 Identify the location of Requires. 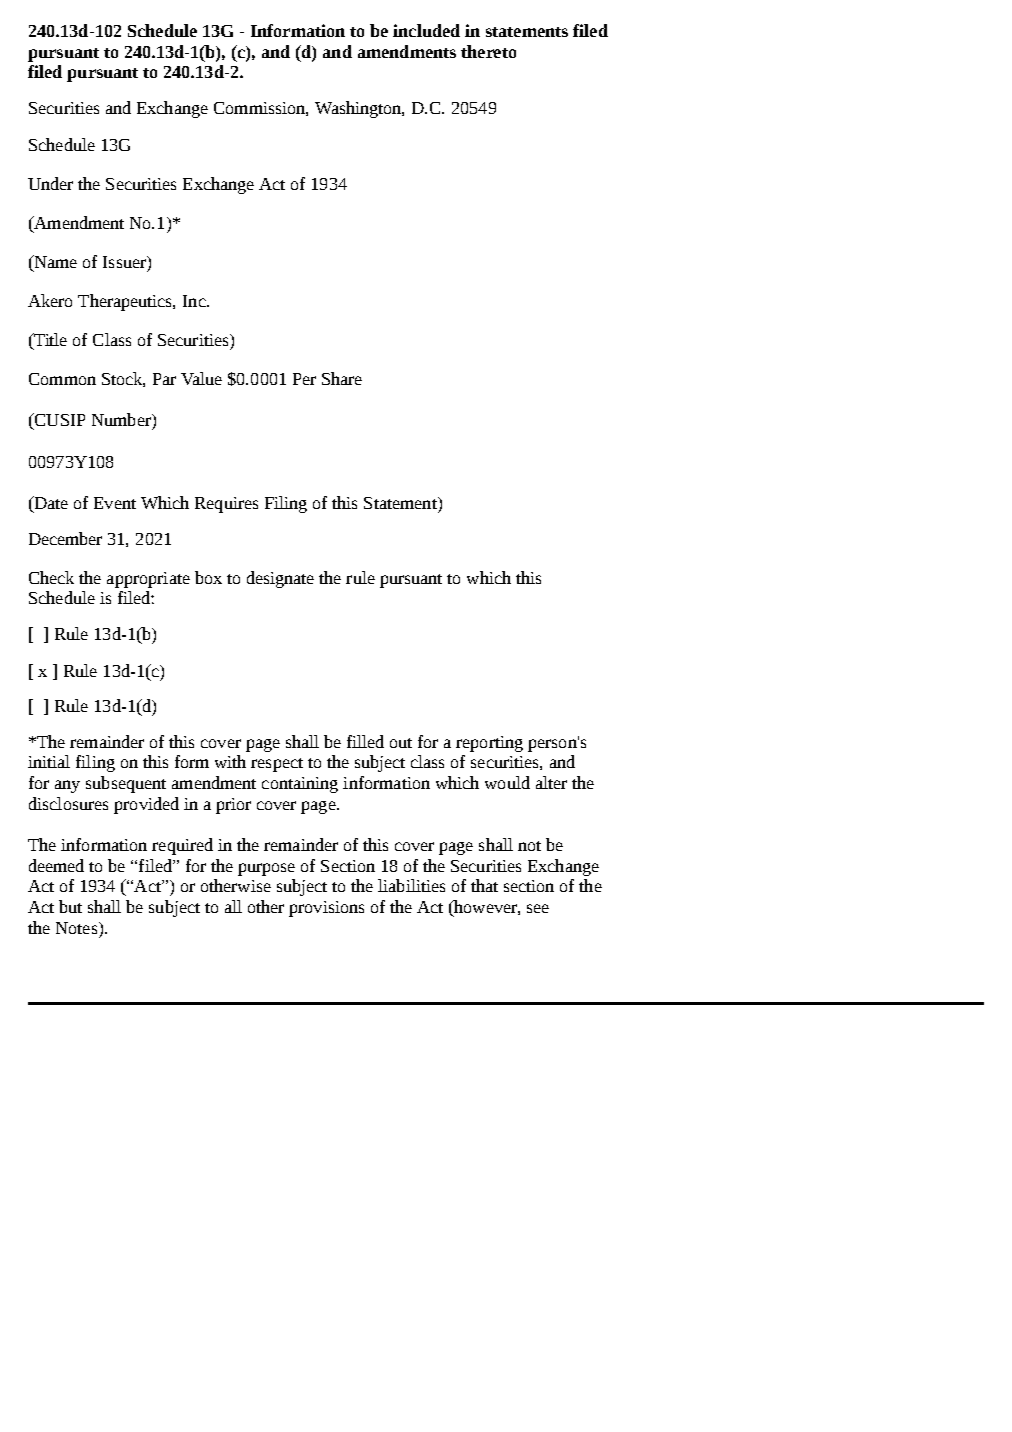
(226, 505).
